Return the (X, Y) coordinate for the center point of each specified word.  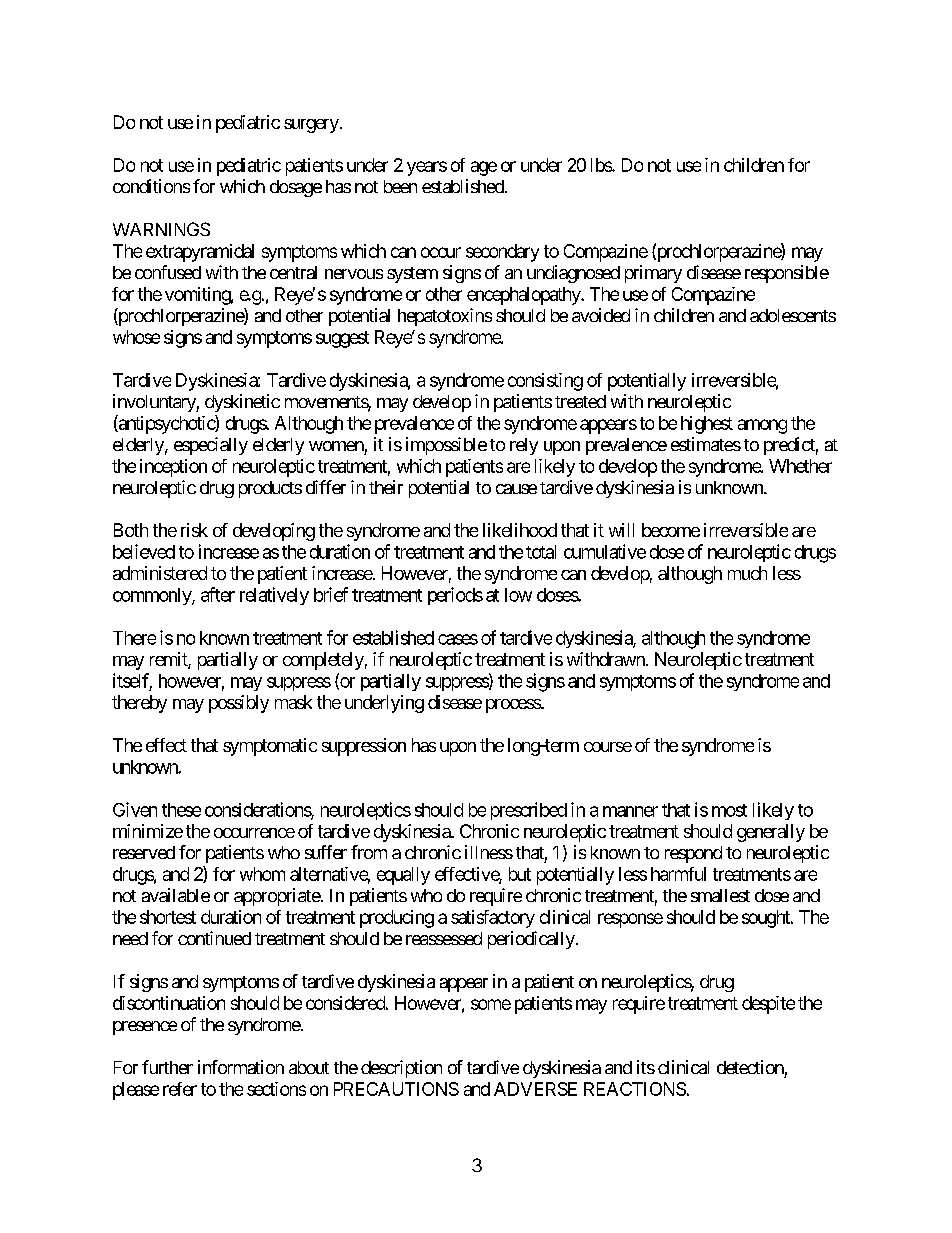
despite (768, 1005)
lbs (602, 165)
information (241, 1067)
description (401, 1069)
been (400, 186)
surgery (311, 126)
